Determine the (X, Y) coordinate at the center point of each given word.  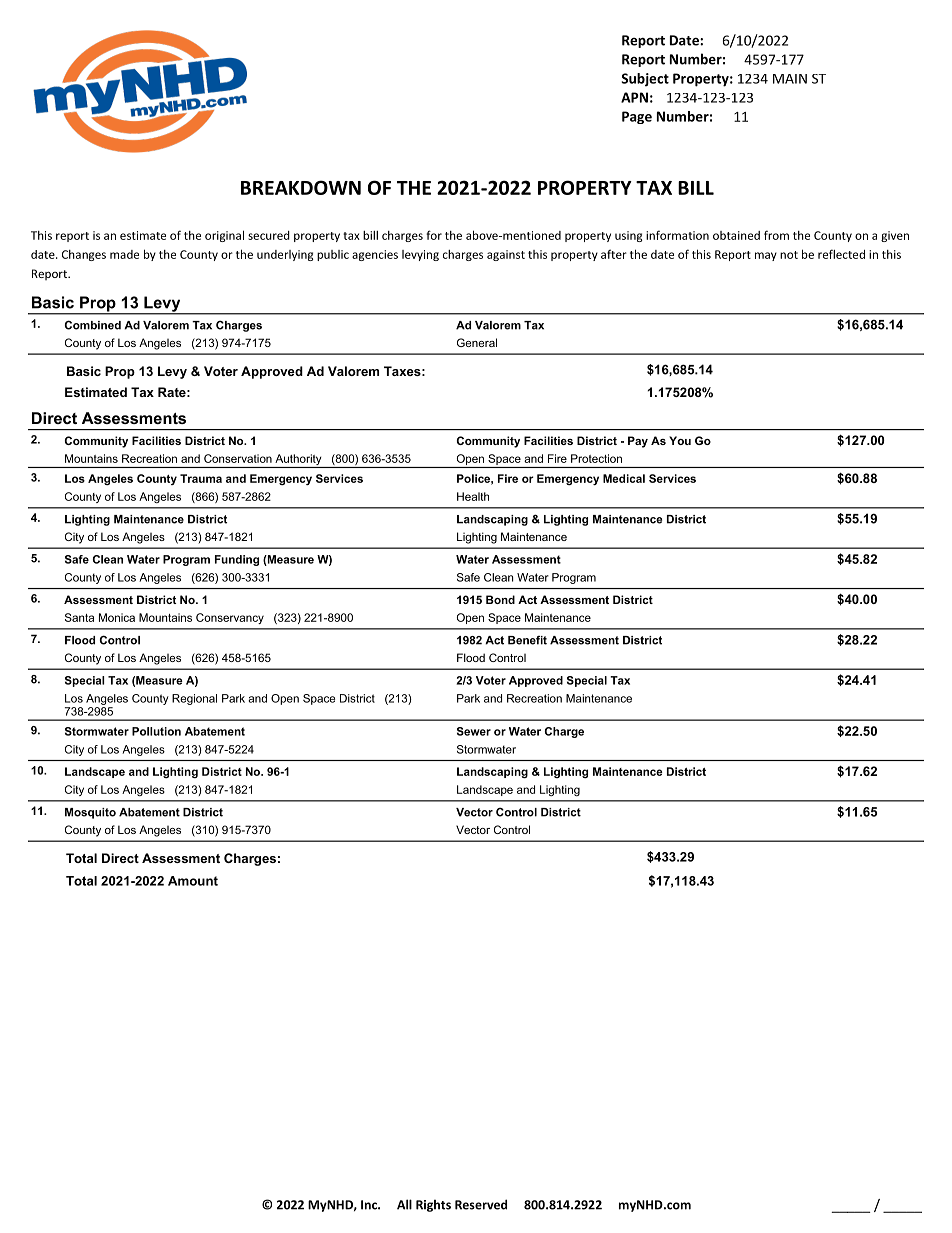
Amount (193, 881)
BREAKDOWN (301, 187)
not (789, 255)
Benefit (527, 640)
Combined (93, 325)
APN (634, 97)
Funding (237, 560)
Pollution (156, 731)
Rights (433, 1205)
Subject (645, 80)
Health (473, 496)
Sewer (474, 731)
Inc (370, 1205)
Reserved (481, 1204)
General (477, 342)
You (680, 440)
